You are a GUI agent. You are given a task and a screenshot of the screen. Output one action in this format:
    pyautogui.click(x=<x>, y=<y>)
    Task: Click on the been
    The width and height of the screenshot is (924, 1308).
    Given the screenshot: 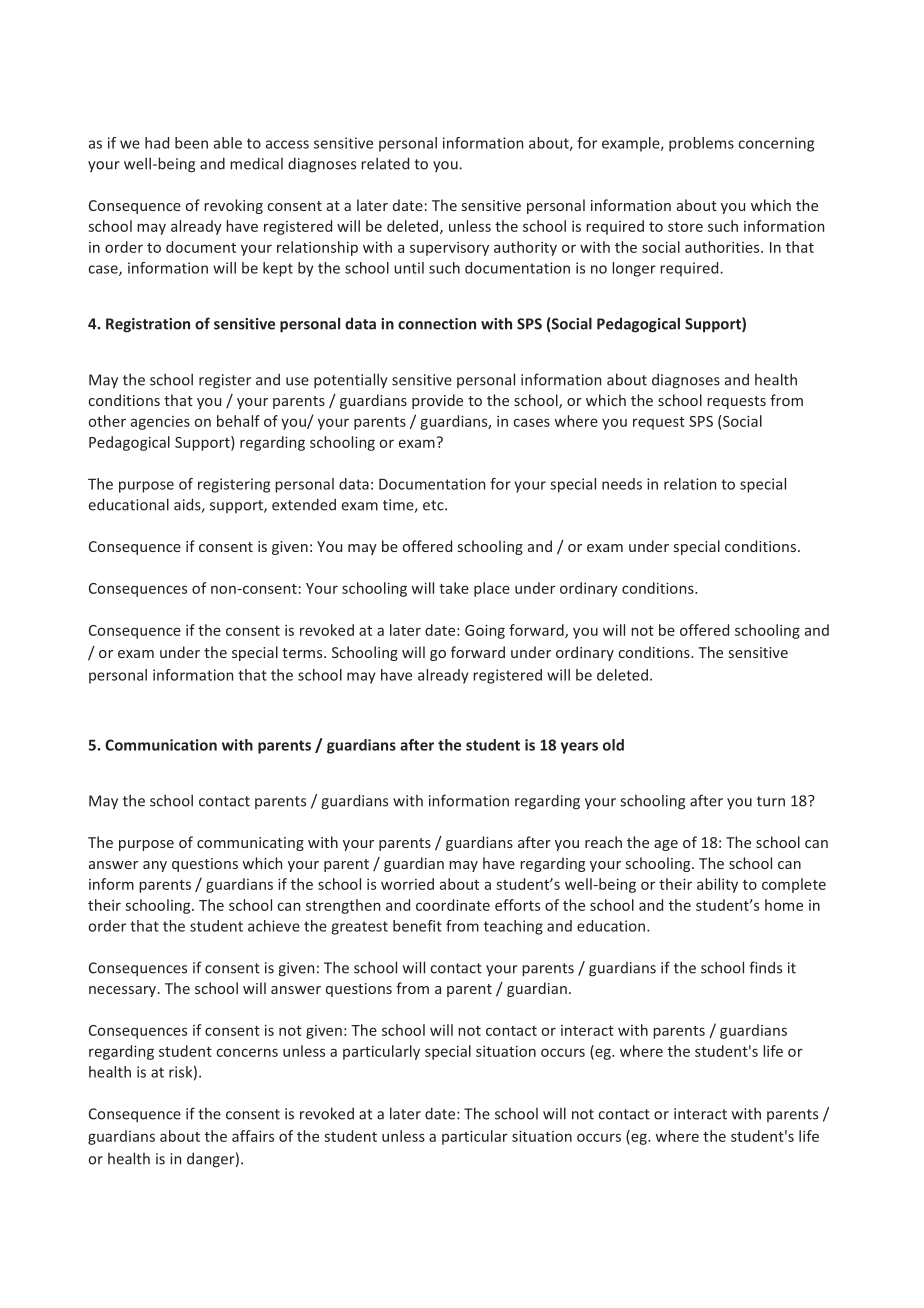 What is the action you would take?
    pyautogui.click(x=191, y=143)
